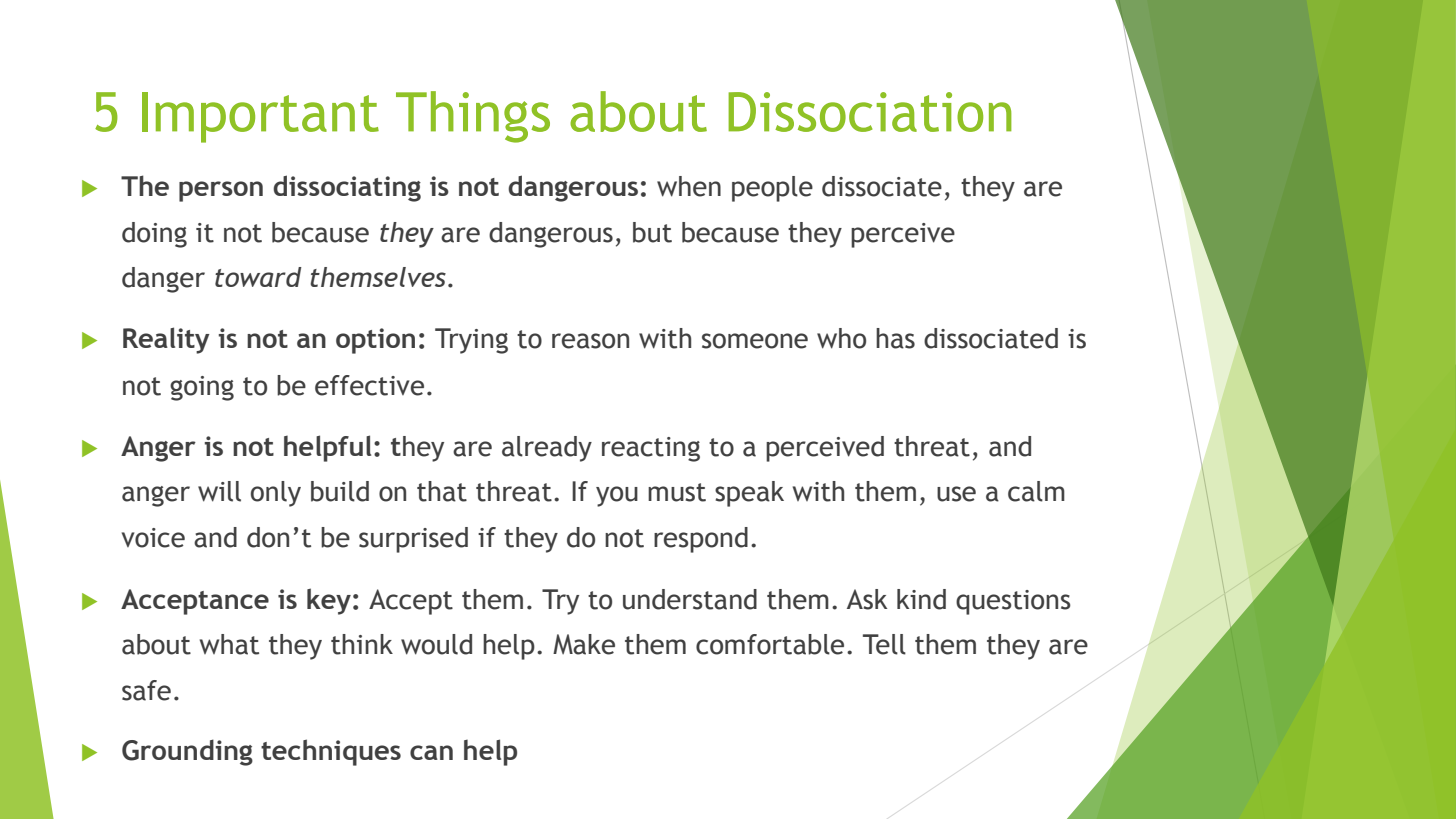 Image resolution: width=1456 pixels, height=819 pixels. What do you see at coordinates (870, 112) in the screenshot?
I see `Dissociation` at bounding box center [870, 112].
